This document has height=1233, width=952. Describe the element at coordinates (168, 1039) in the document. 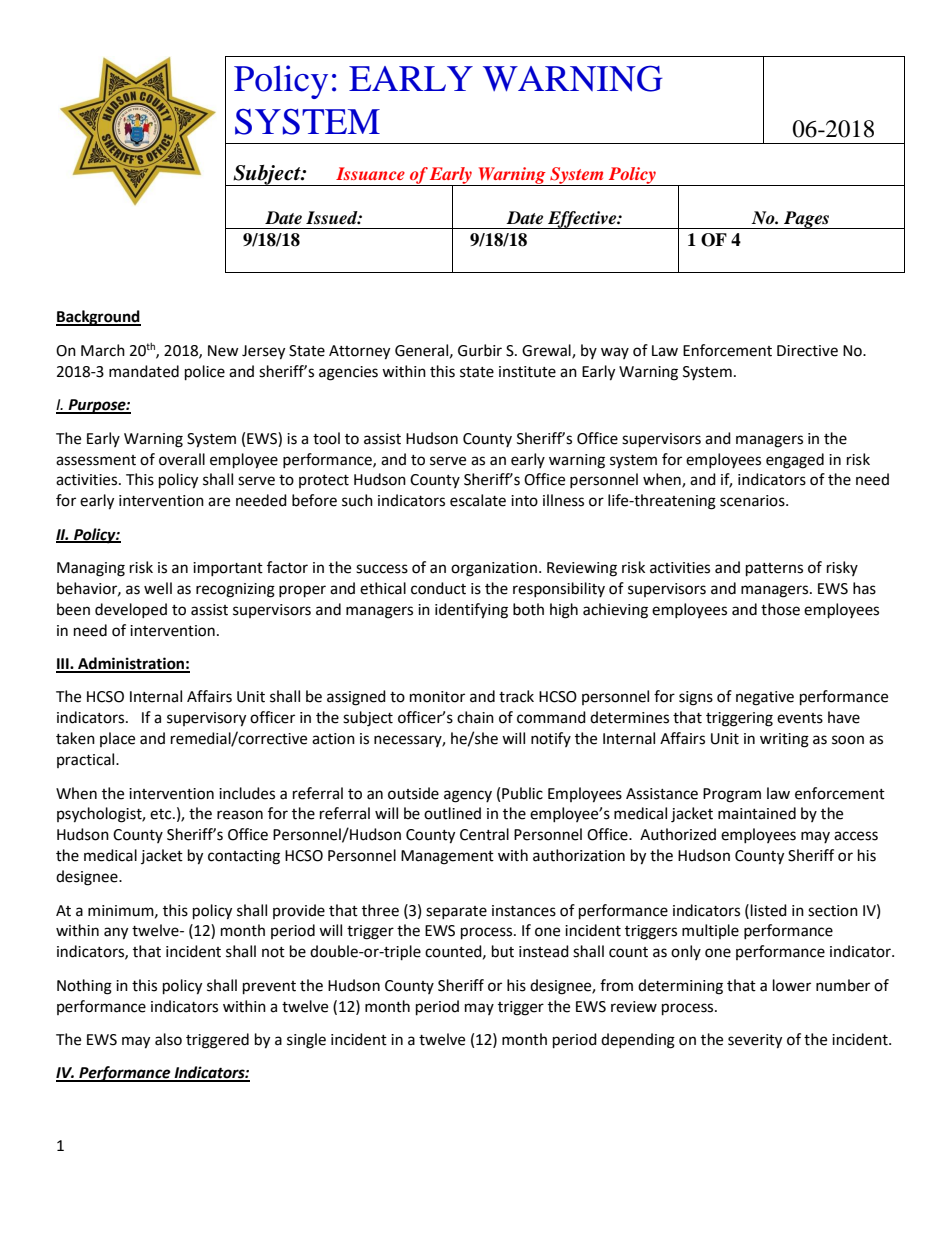

I see `also` at that location.
